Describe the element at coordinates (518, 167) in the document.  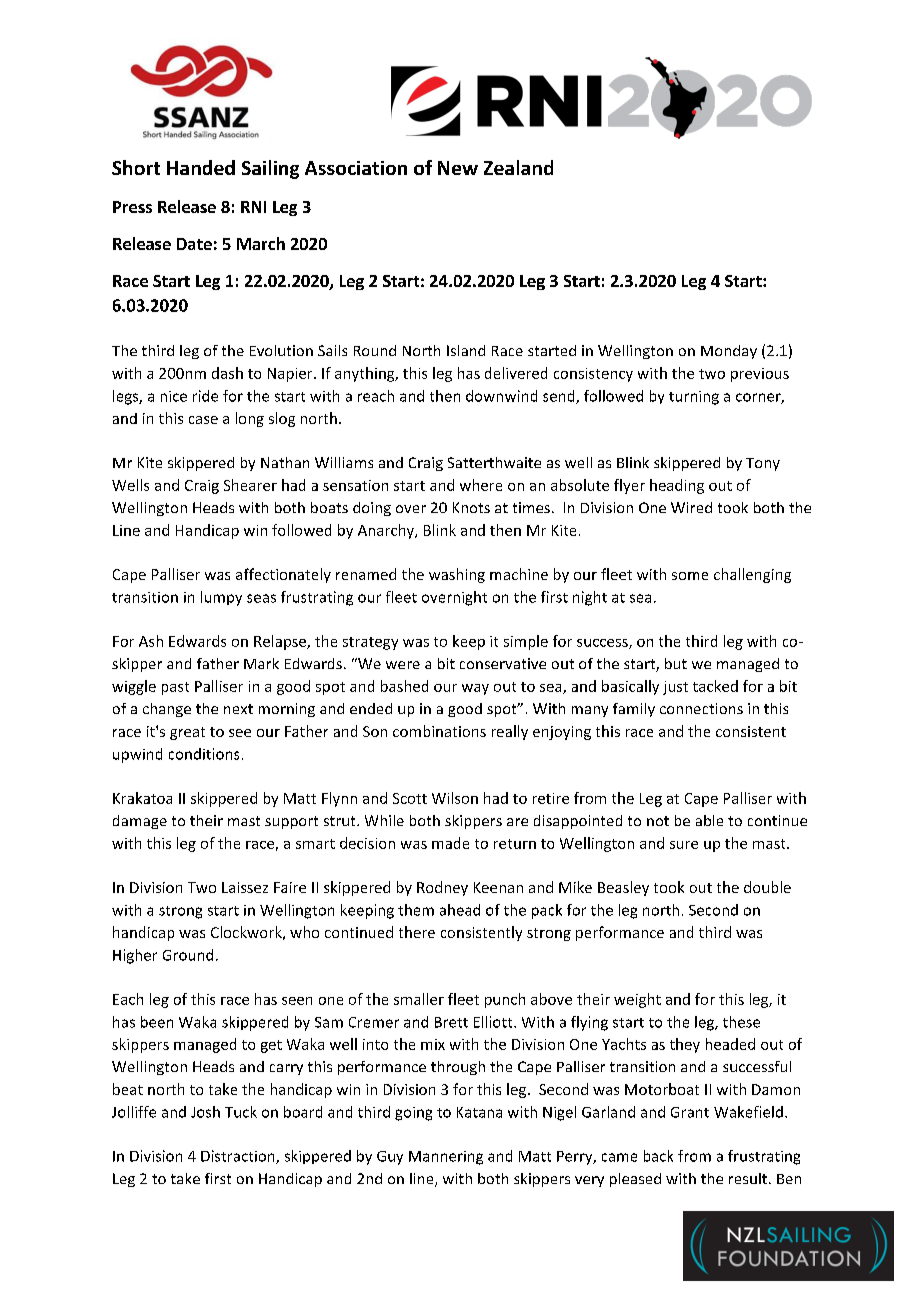
I see `Zealand` at that location.
